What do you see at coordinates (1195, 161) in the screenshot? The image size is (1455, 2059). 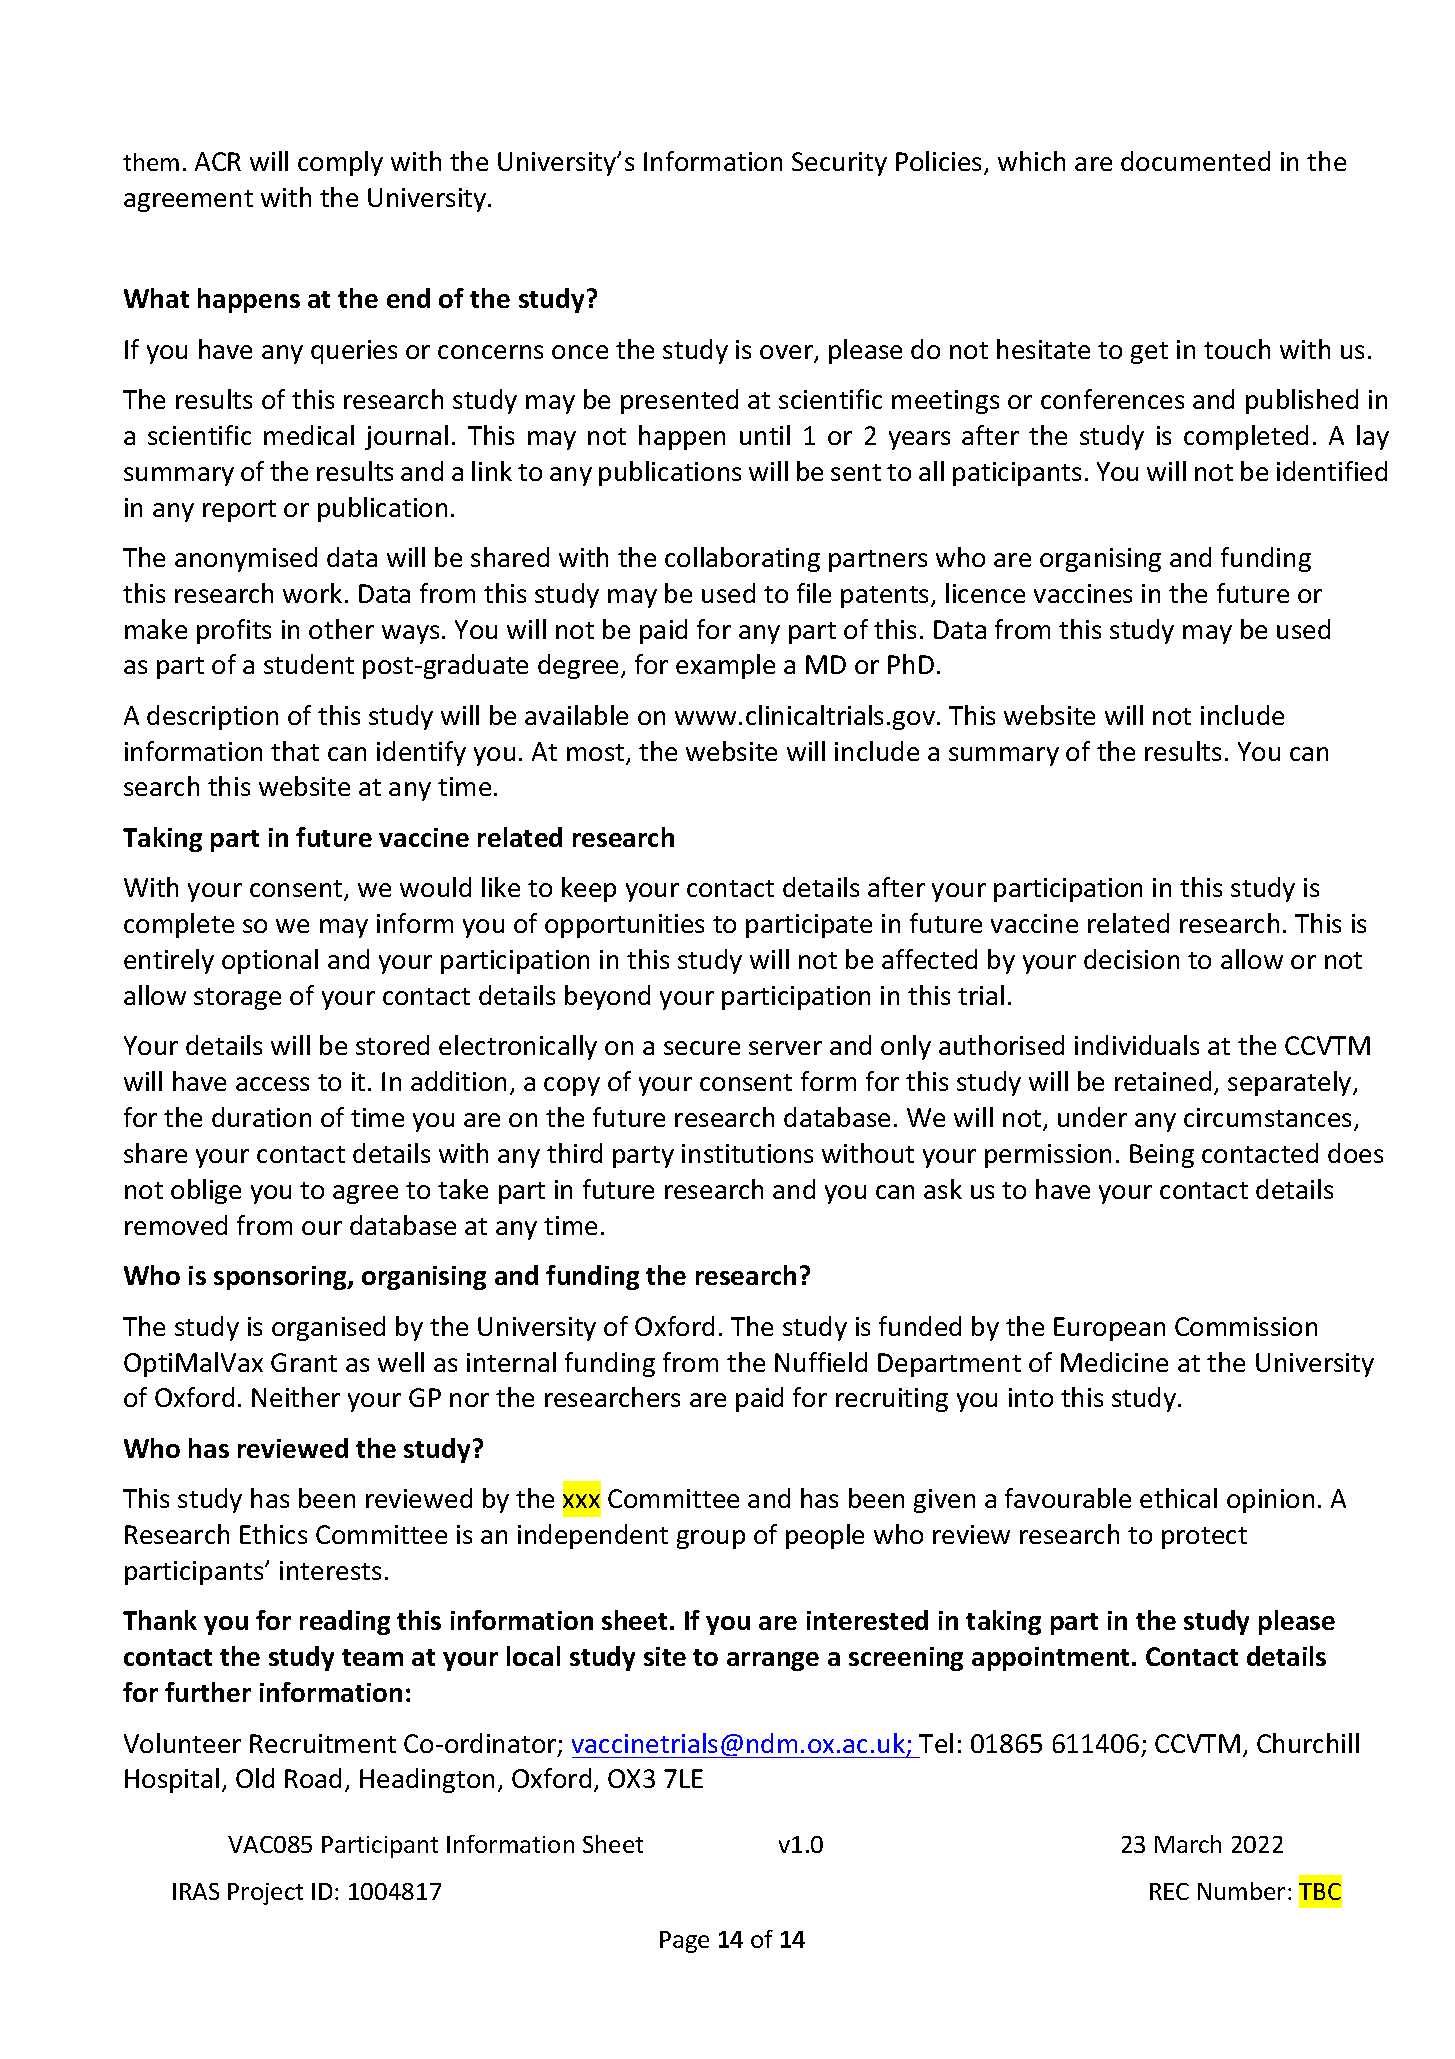 I see `documented` at bounding box center [1195, 161].
